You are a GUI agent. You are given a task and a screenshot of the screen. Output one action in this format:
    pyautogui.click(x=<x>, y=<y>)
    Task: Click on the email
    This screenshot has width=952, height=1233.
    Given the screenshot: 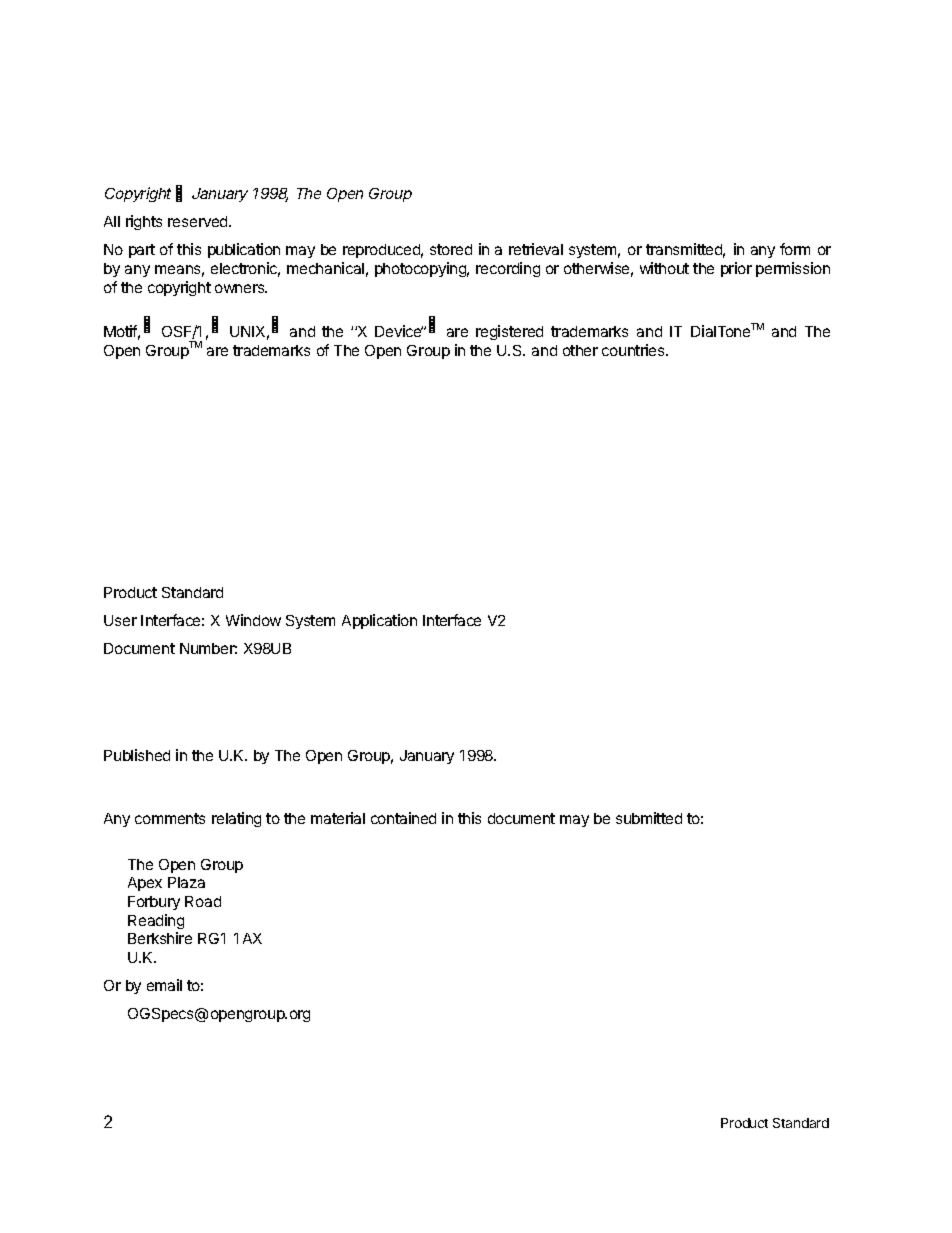 What is the action you would take?
    pyautogui.click(x=164, y=985)
